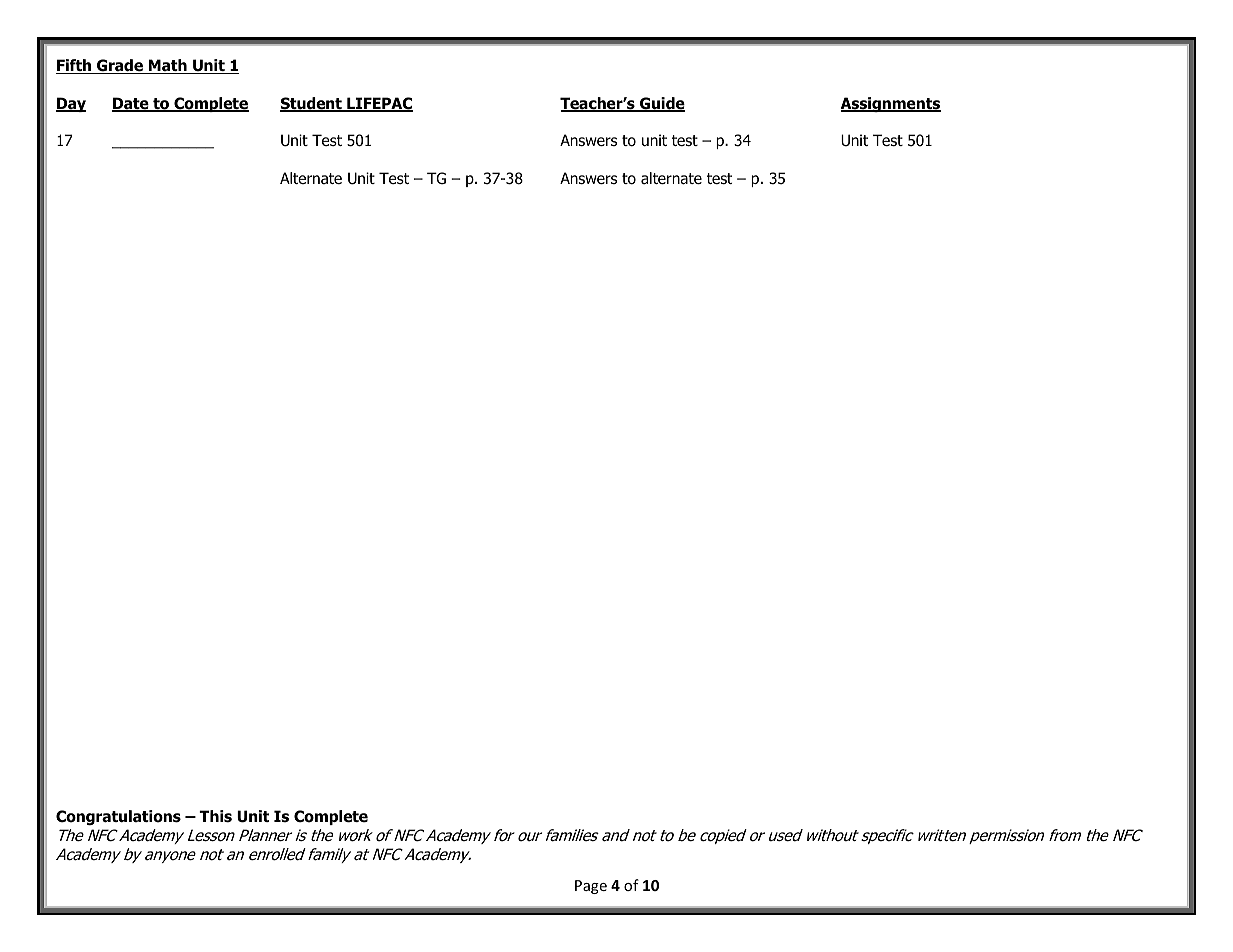 The image size is (1233, 952). I want to click on Student, so click(312, 104).
